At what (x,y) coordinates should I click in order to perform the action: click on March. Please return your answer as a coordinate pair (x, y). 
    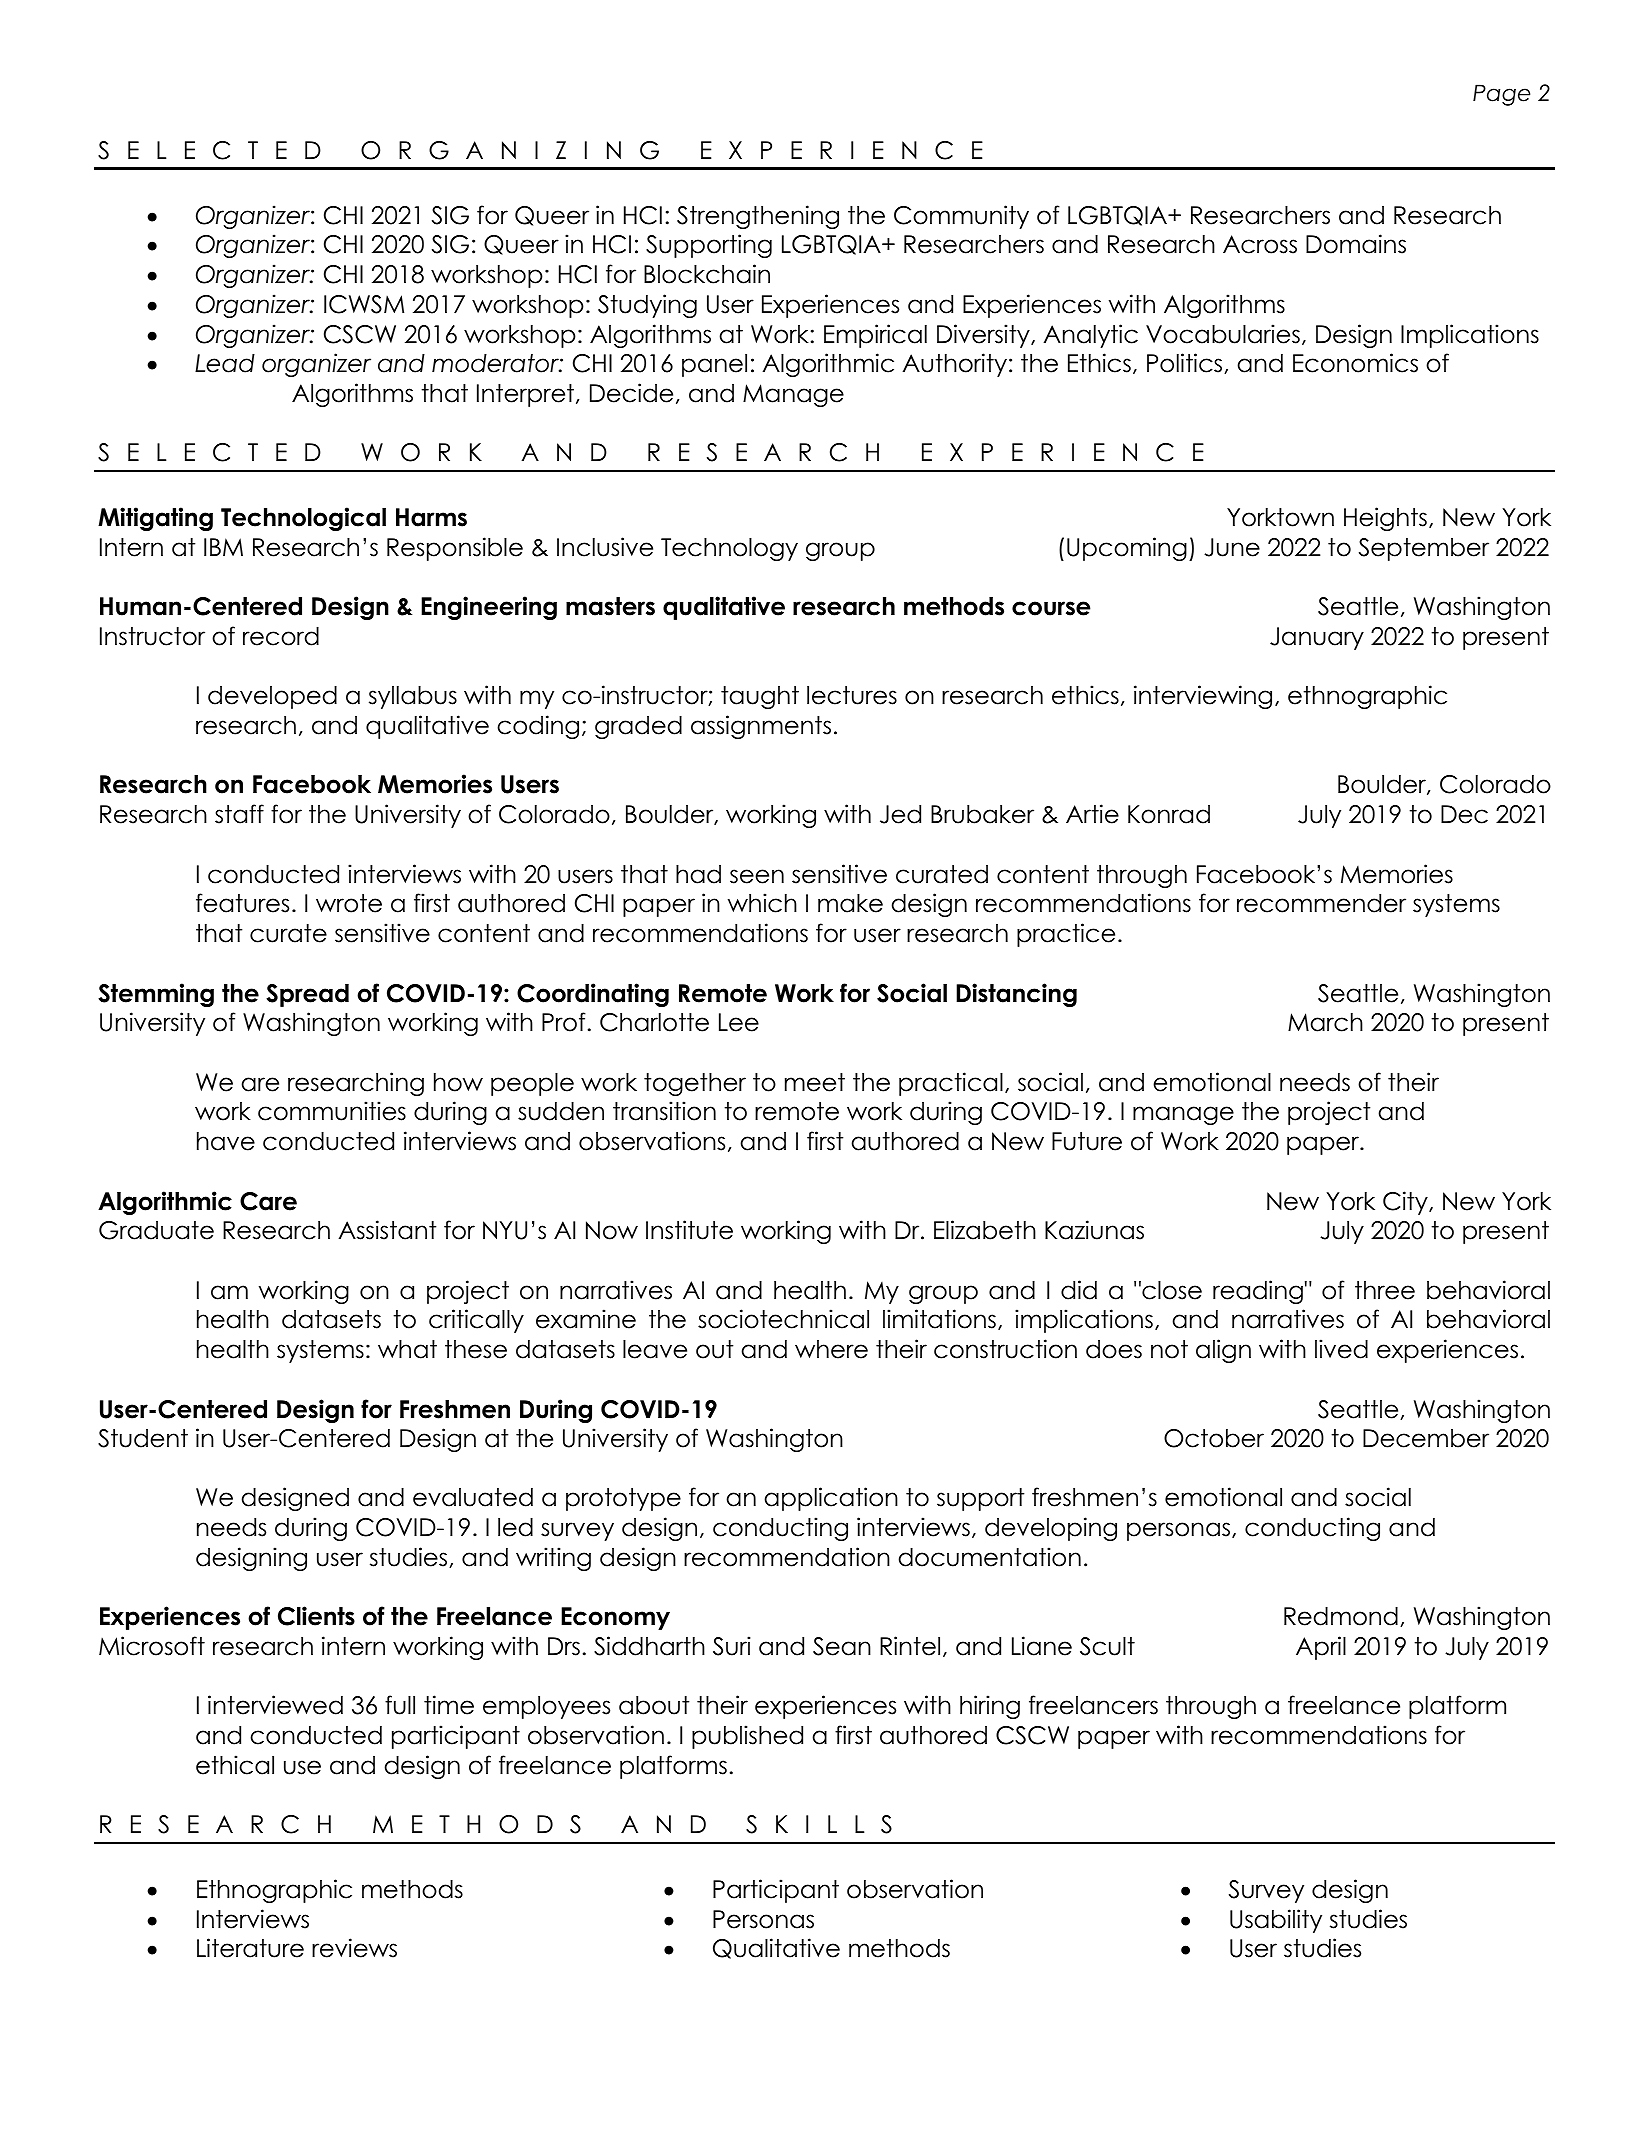
    Looking at the image, I should click on (1325, 1022).
